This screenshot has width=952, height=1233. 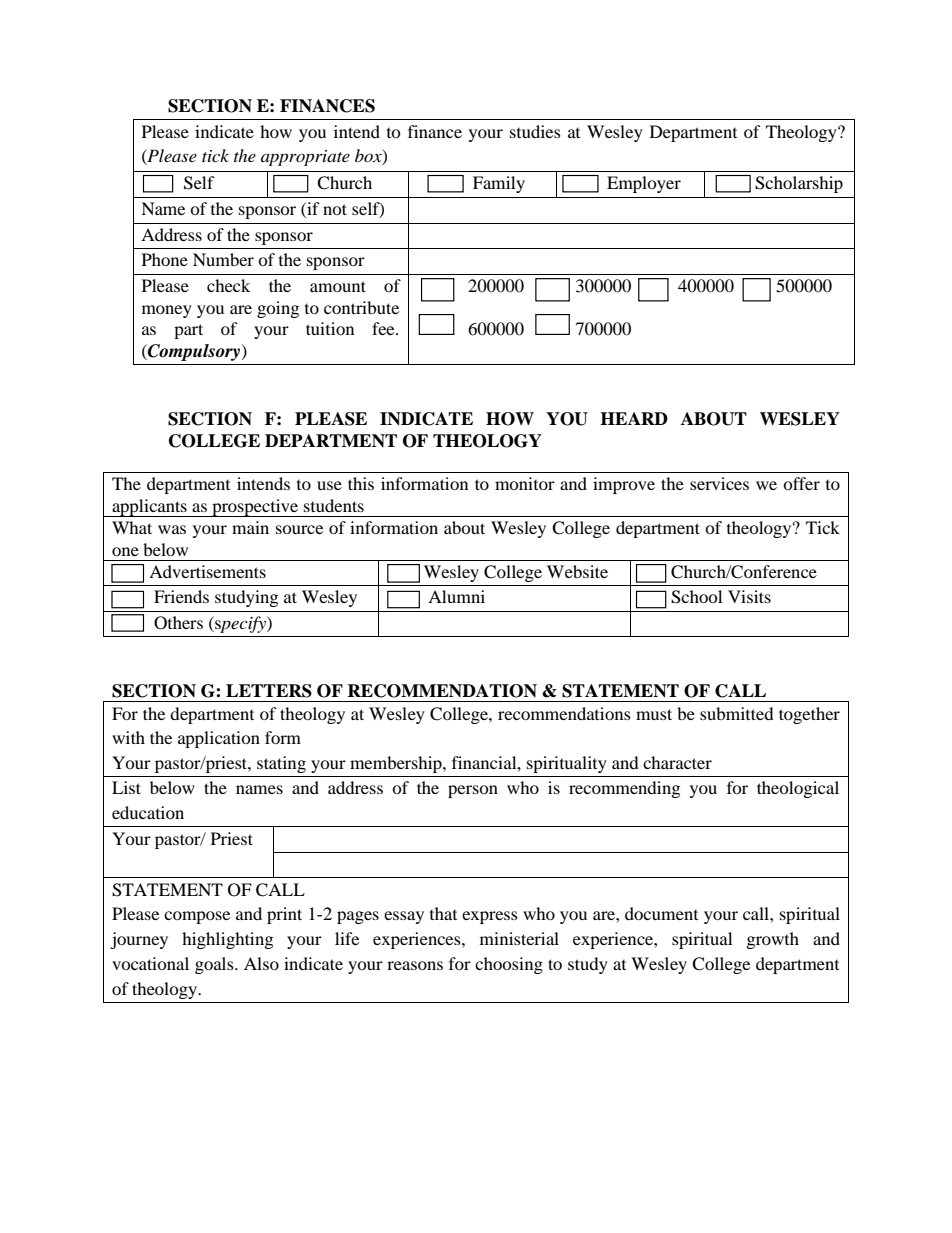 What do you see at coordinates (749, 596) in the screenshot?
I see `Visits` at bounding box center [749, 596].
